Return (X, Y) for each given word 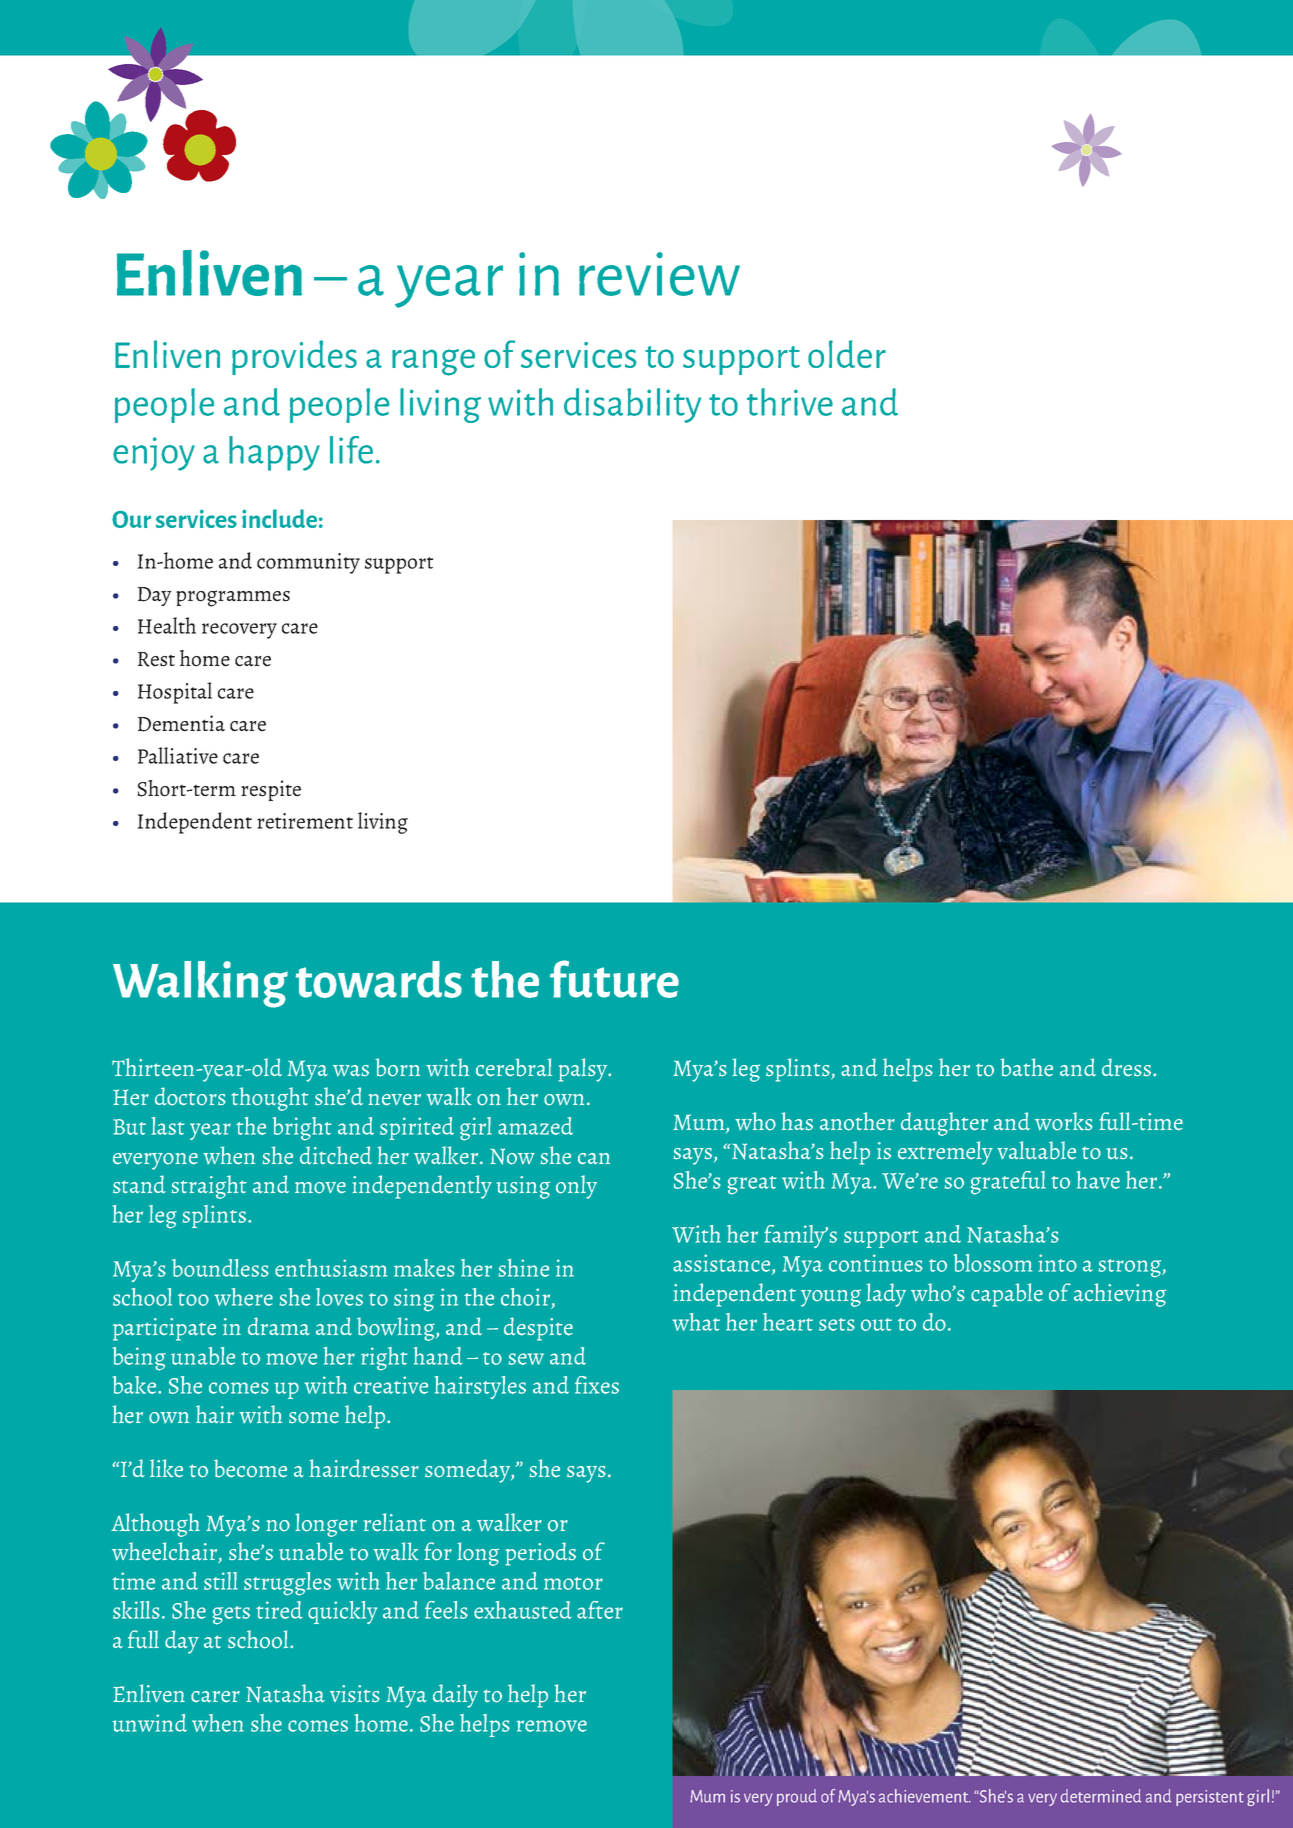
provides (294, 357)
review (659, 274)
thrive (790, 402)
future (614, 979)
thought (270, 1099)
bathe (1026, 1067)
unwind (149, 1723)
